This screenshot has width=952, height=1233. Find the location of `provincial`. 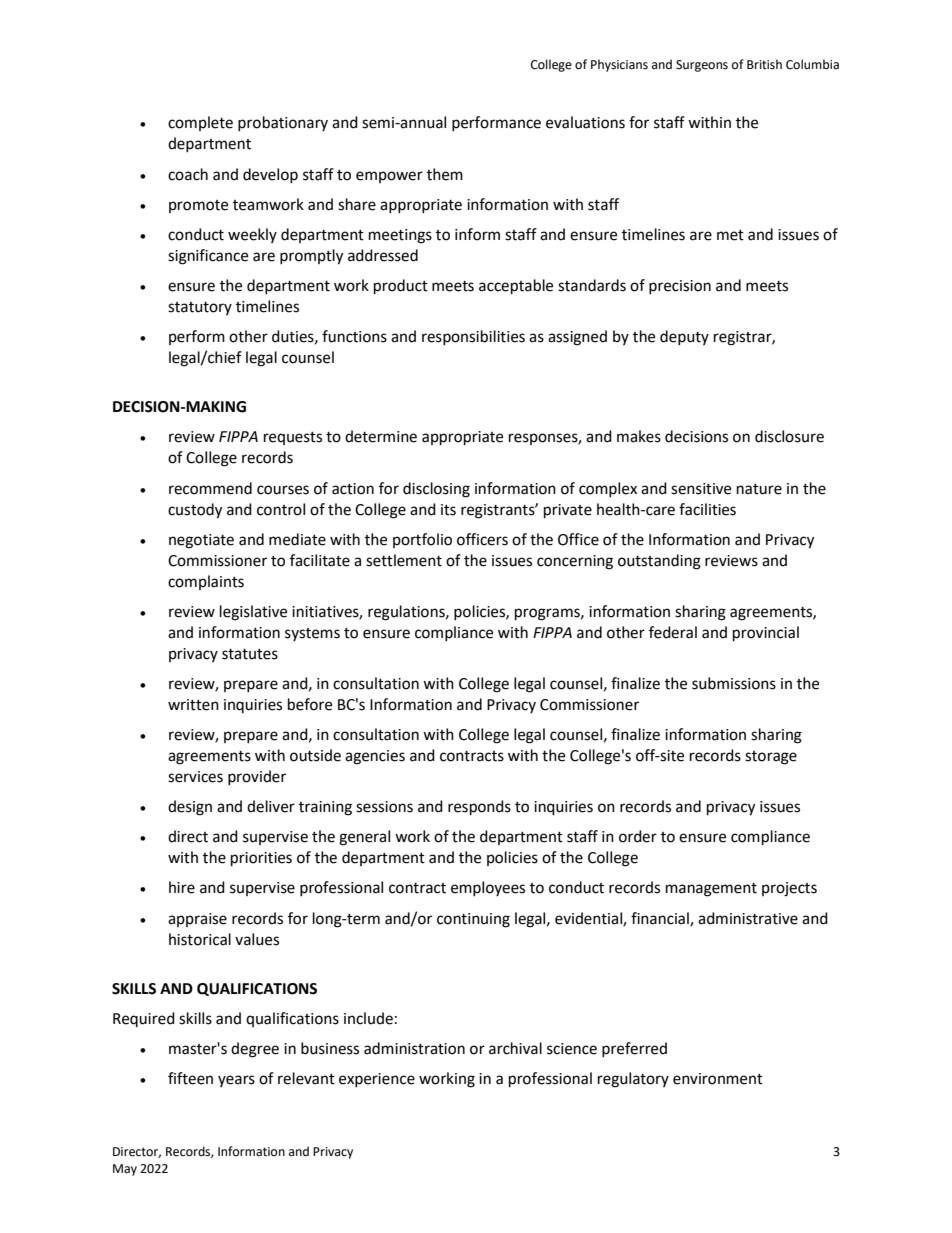

provincial is located at coordinates (766, 634).
